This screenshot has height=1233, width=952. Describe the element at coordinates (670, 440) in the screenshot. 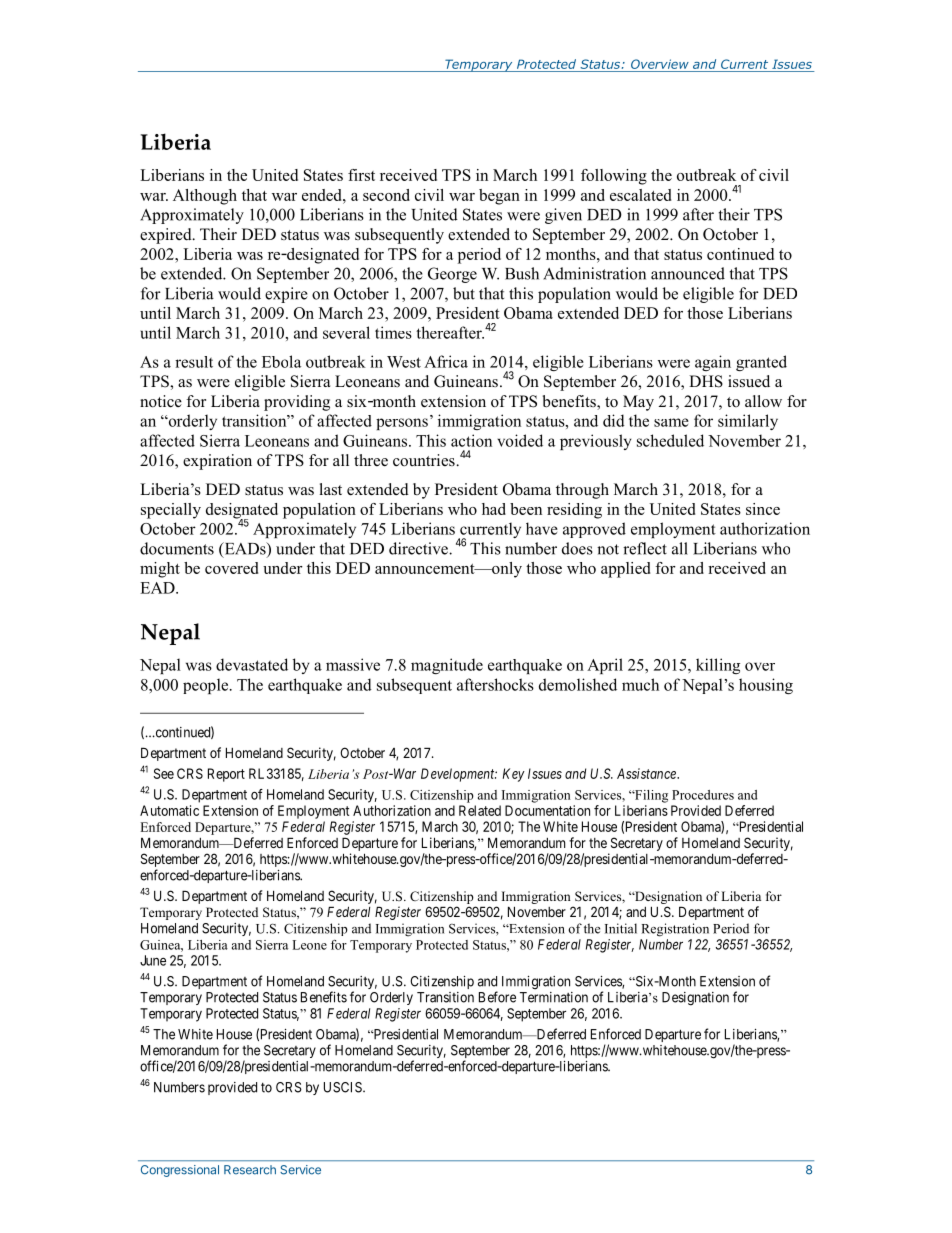

I see `scheduled` at that location.
